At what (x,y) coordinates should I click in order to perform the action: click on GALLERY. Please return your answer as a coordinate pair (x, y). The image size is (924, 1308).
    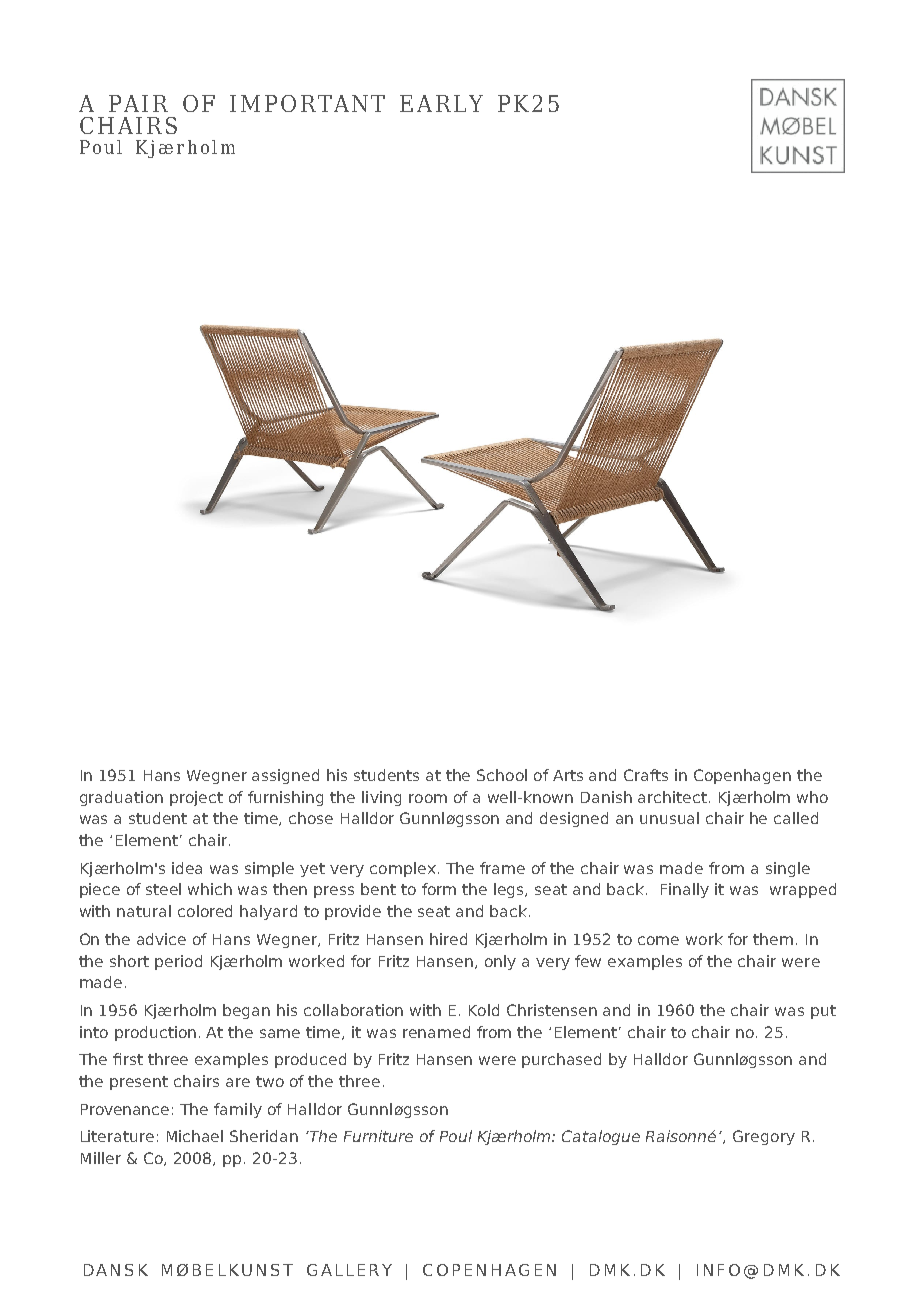
    Looking at the image, I should click on (349, 1270).
